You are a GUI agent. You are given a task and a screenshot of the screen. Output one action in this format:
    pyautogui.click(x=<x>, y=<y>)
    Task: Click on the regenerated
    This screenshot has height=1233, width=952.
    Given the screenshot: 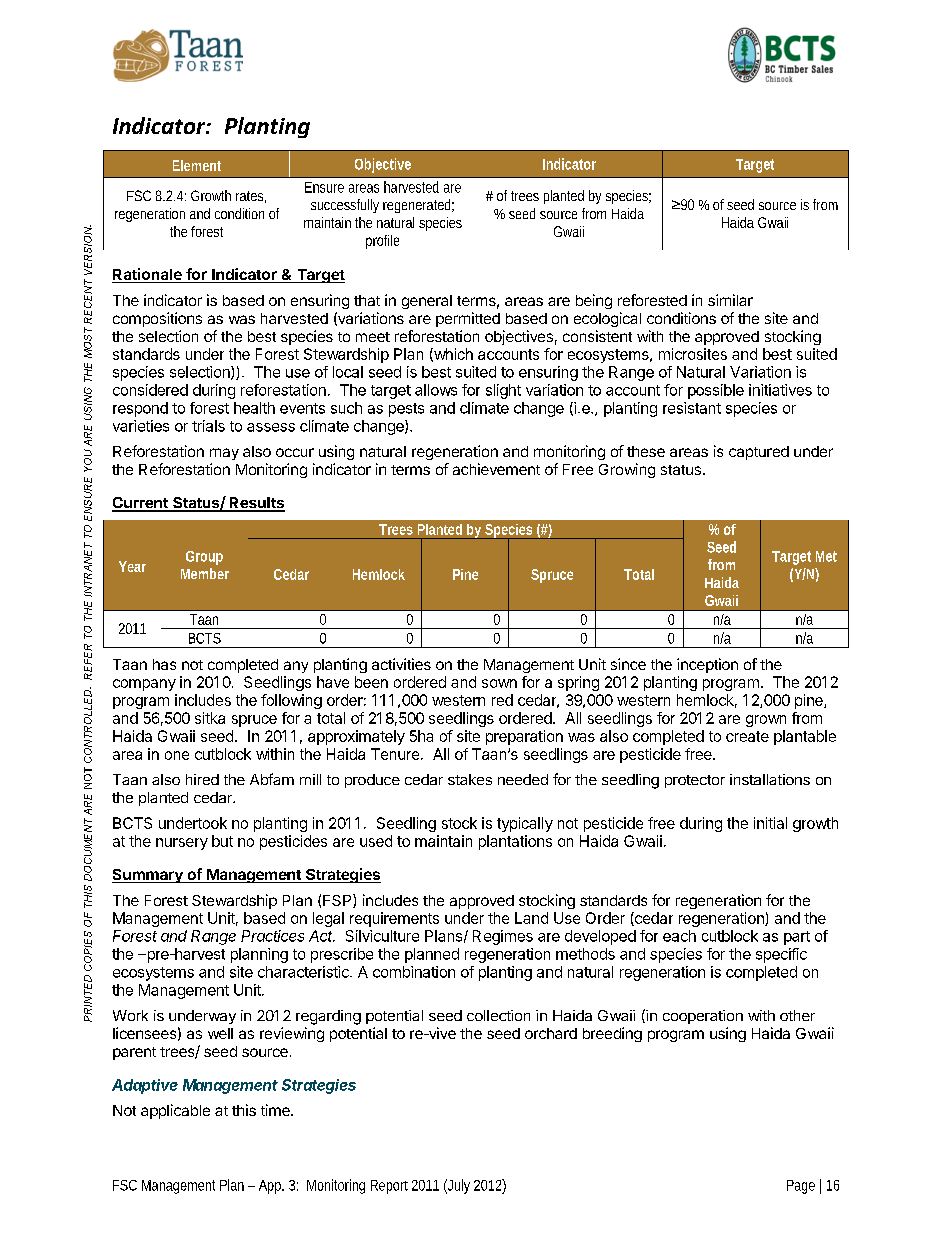 What is the action you would take?
    pyautogui.click(x=418, y=206)
